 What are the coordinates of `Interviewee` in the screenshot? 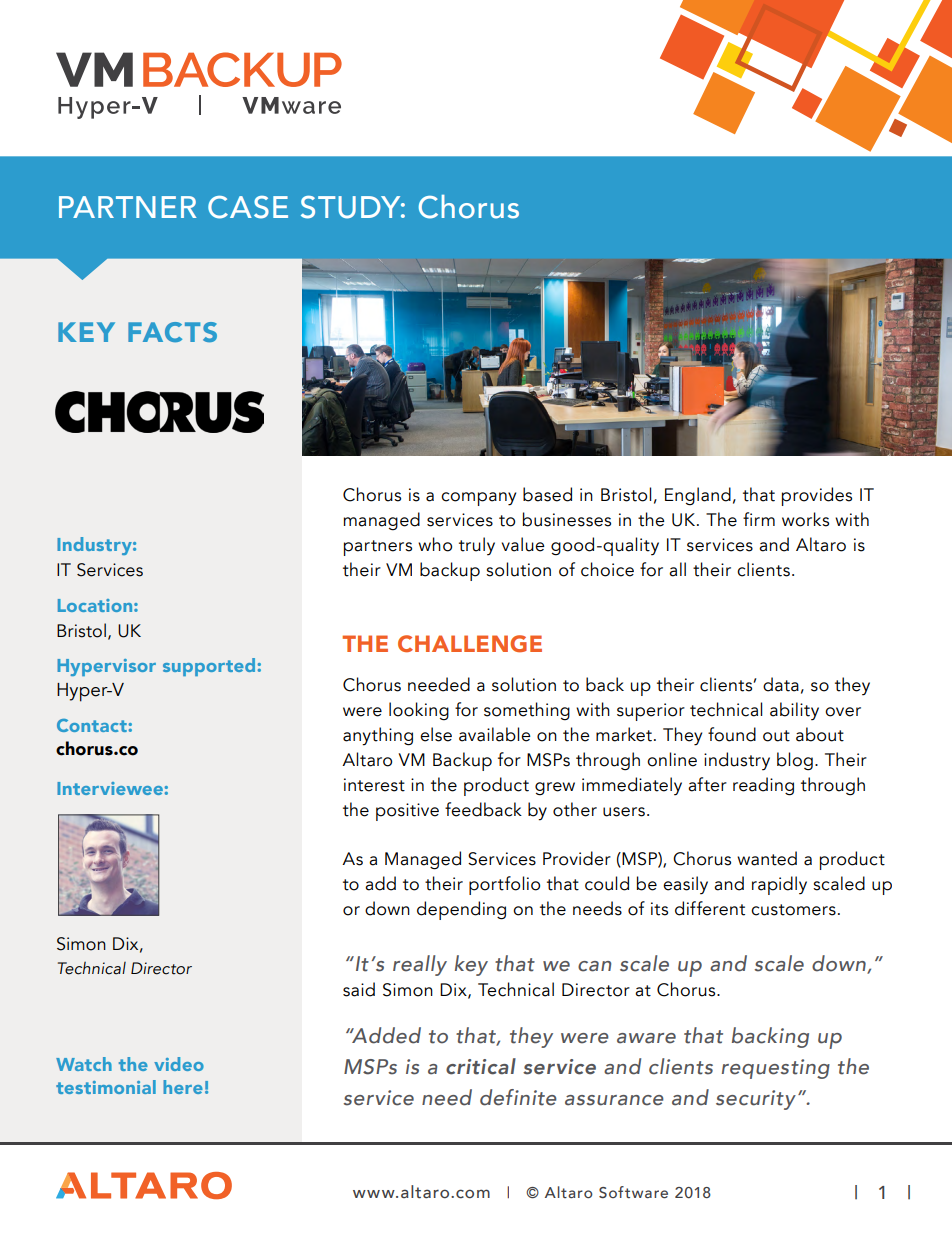 It's located at (110, 788).
